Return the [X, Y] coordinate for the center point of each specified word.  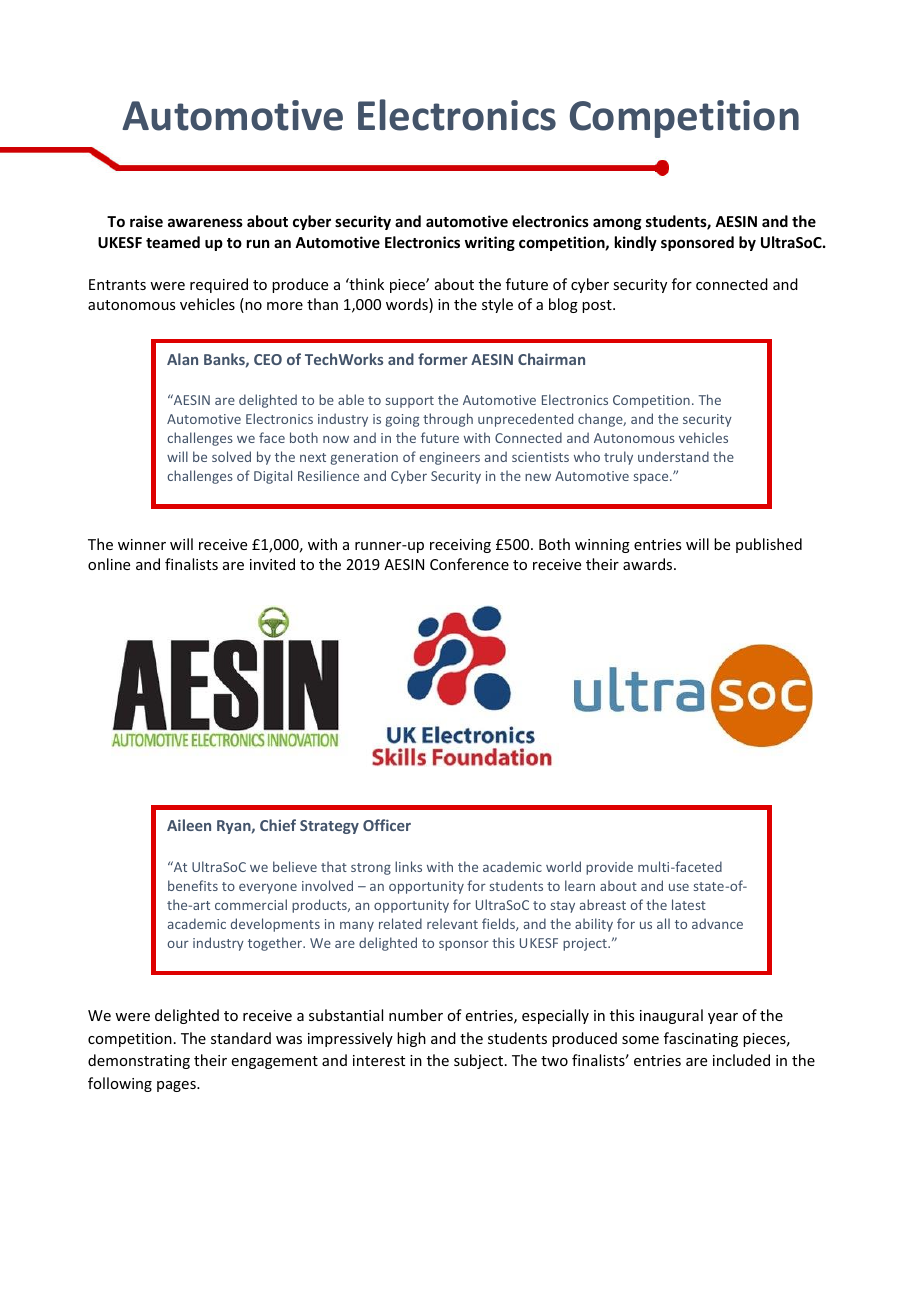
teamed [173, 242]
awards [649, 564]
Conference [469, 564]
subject [478, 1061]
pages [177, 1086]
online [109, 564]
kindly [636, 243]
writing [490, 243]
